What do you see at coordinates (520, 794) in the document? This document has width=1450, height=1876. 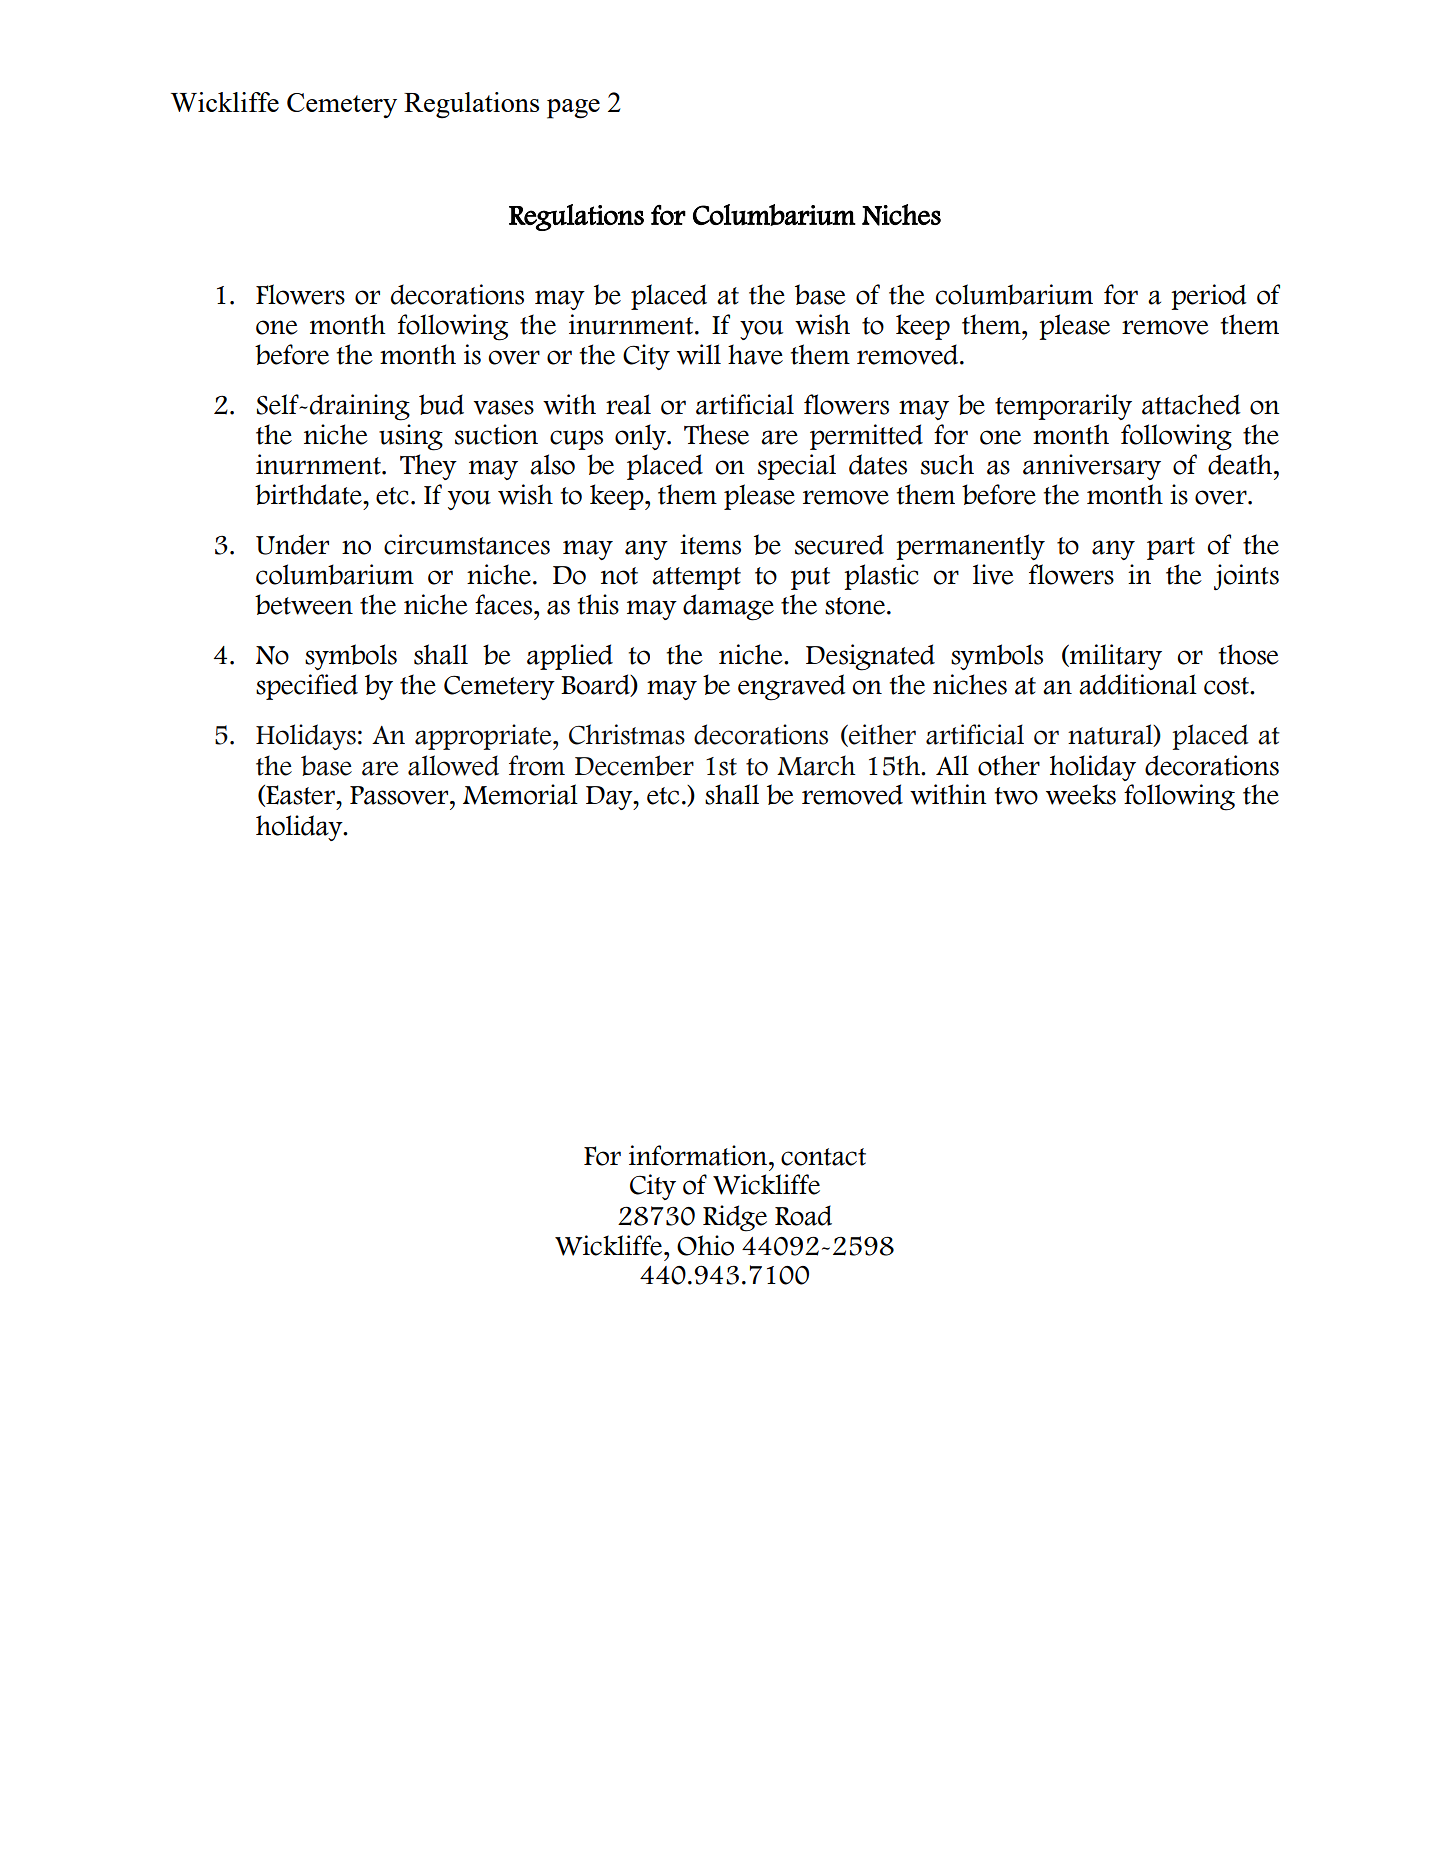 I see `Memorial` at bounding box center [520, 794].
